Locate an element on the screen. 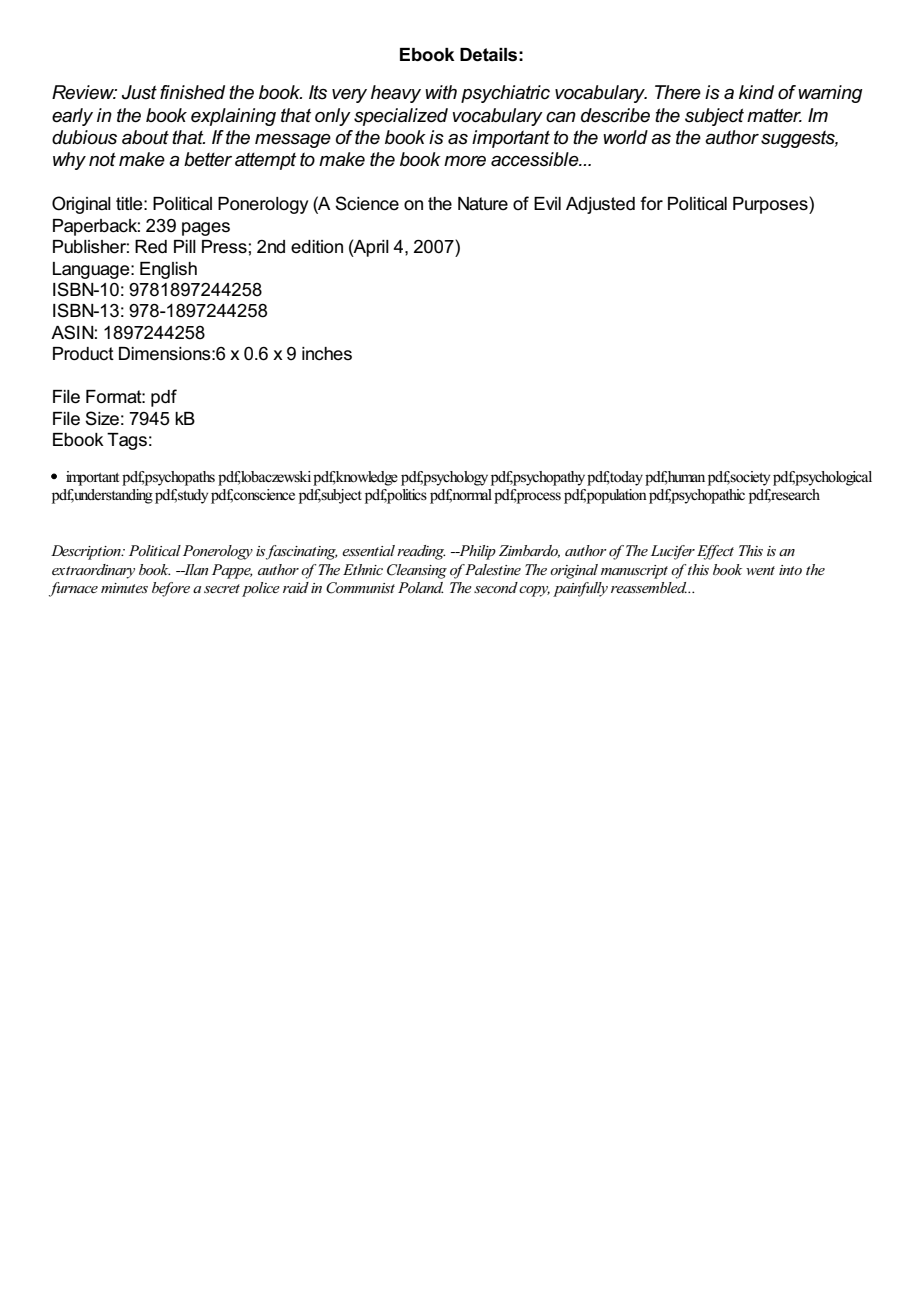 The width and height of the screenshot is (924, 1308). Size is located at coordinates (102, 418).
